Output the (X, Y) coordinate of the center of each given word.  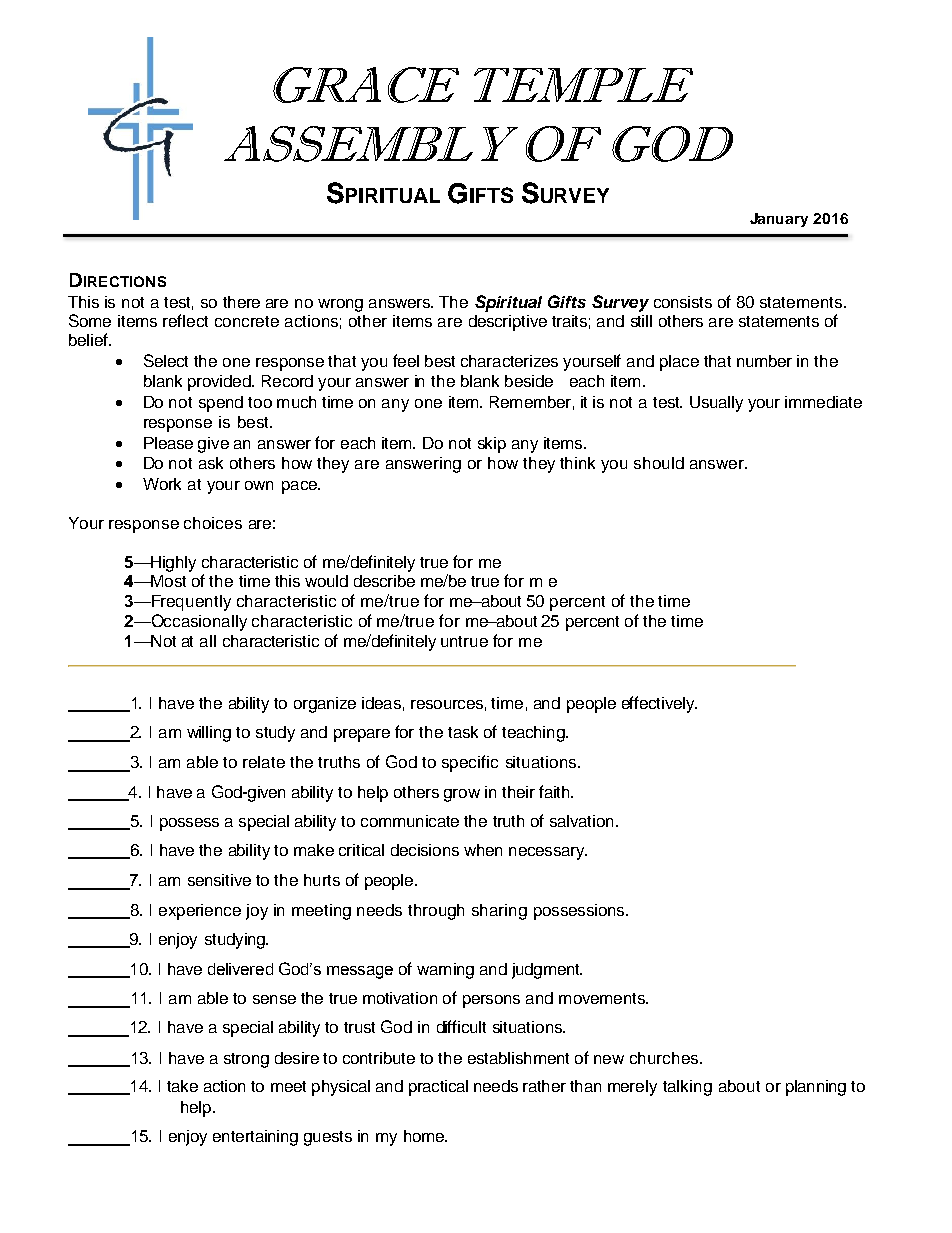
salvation (581, 821)
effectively (659, 704)
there (241, 302)
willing (209, 734)
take (182, 1086)
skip (492, 445)
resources (447, 704)
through (436, 912)
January (779, 220)
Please (168, 443)
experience (200, 912)
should (659, 463)
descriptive (508, 323)
